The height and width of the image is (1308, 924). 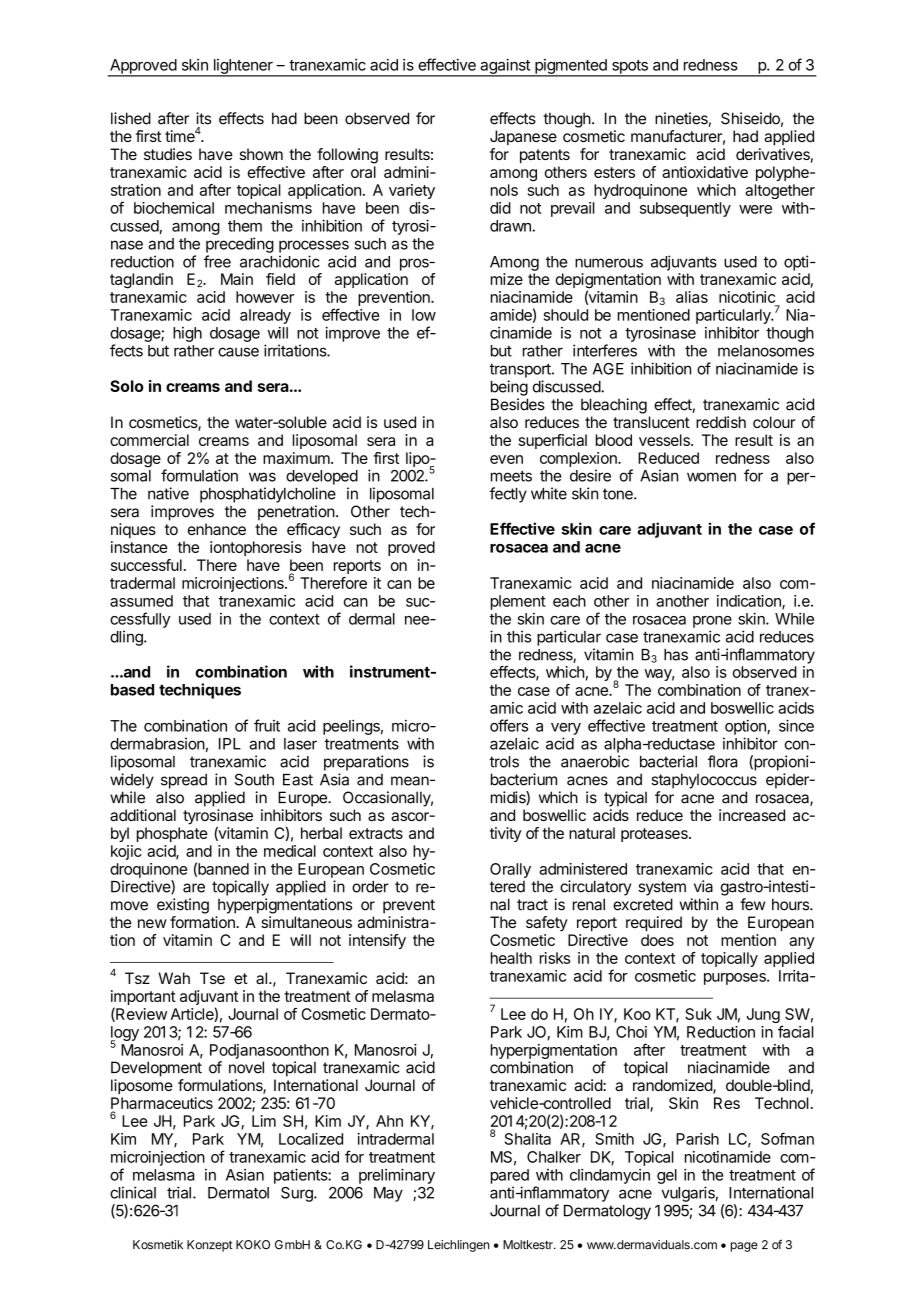 I want to click on page, so click(x=744, y=1247).
